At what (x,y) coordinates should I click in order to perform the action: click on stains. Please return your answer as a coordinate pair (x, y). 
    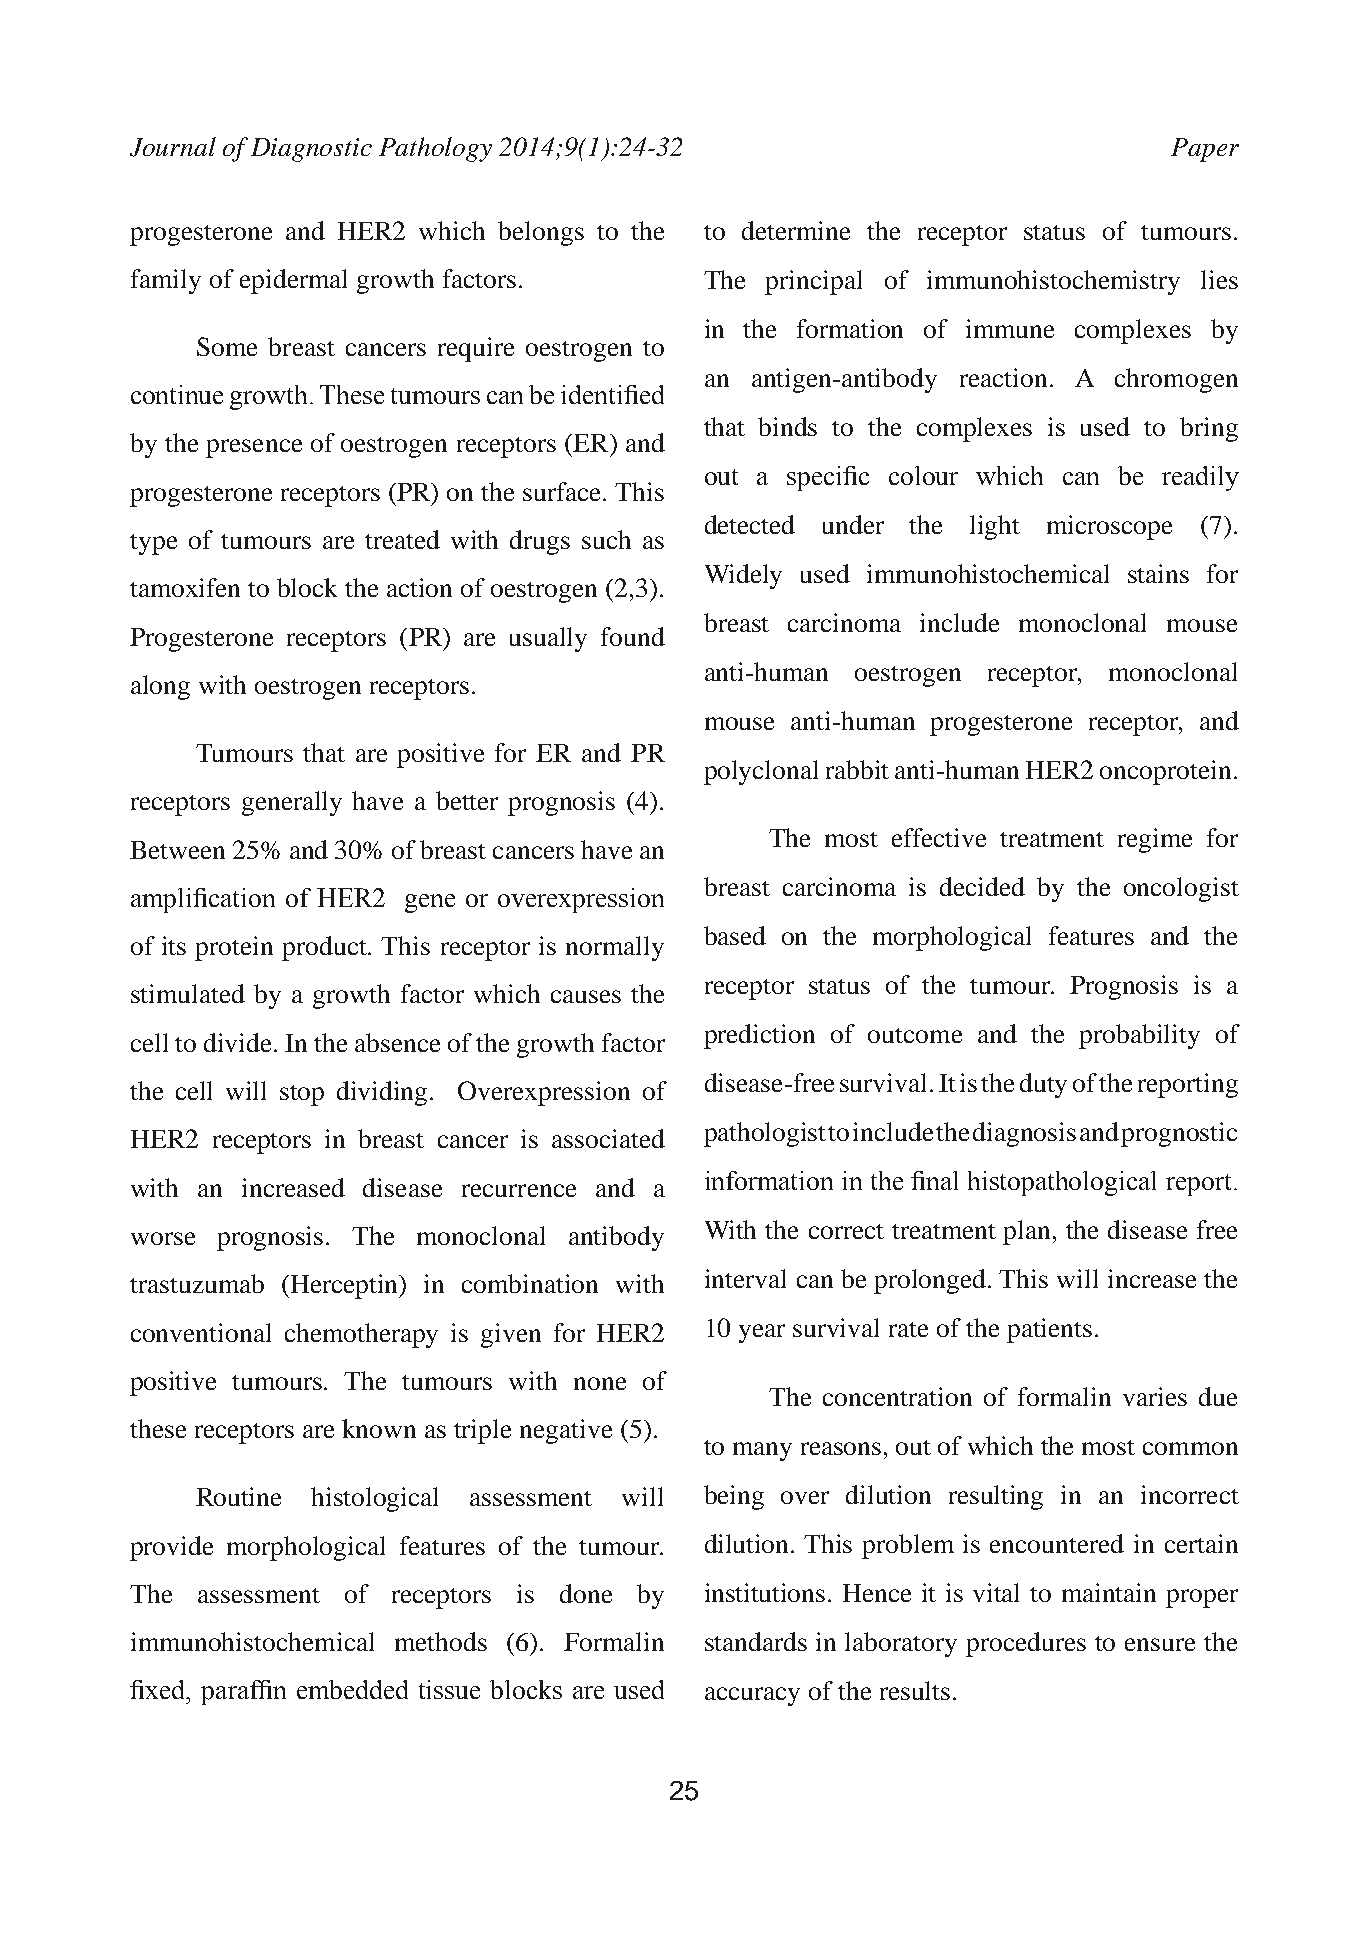
    Looking at the image, I should click on (1158, 573).
